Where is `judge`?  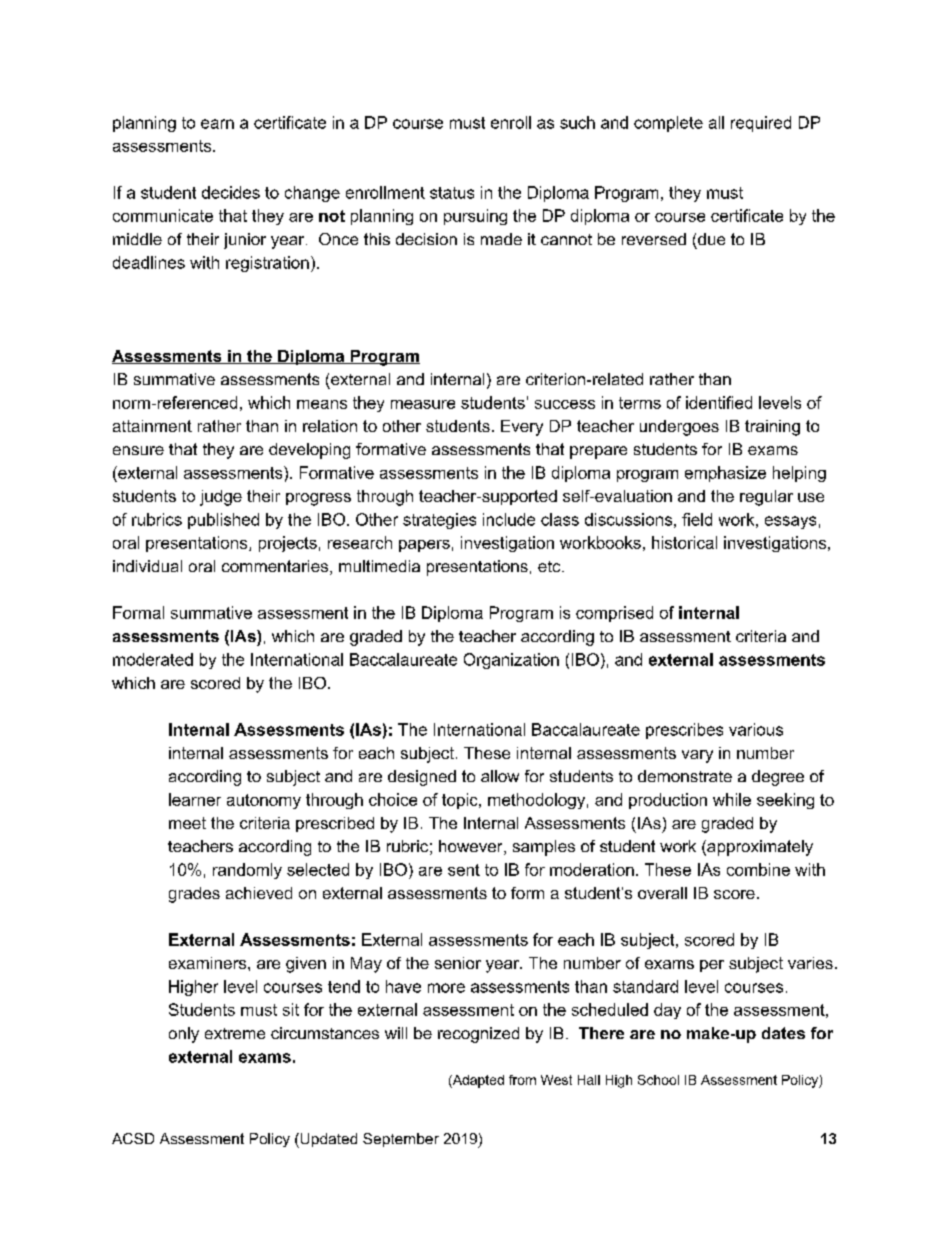 judge is located at coordinates (221, 498).
